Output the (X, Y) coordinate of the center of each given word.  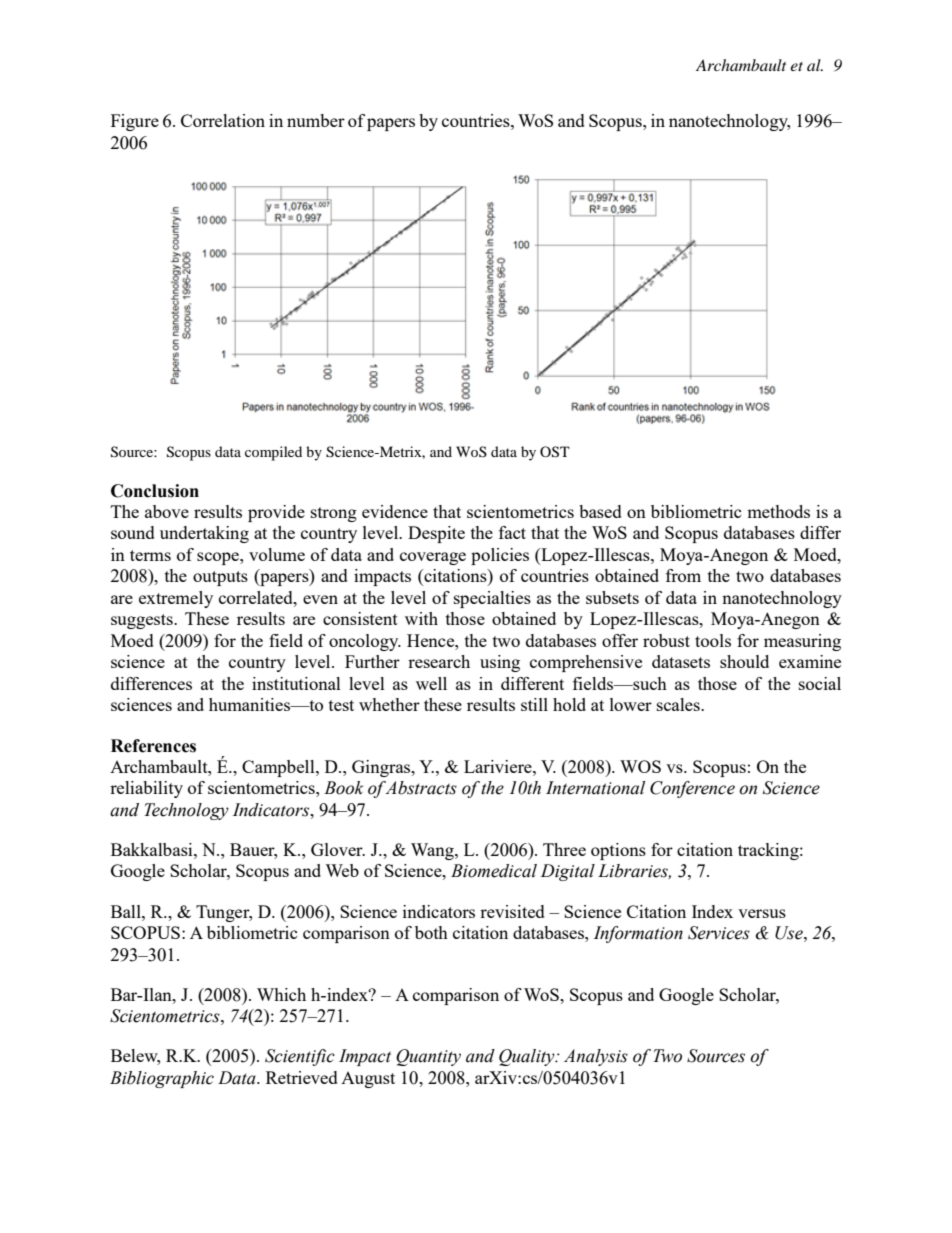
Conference (692, 789)
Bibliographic (162, 1079)
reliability (146, 789)
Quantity (428, 1057)
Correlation (223, 120)
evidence (395, 511)
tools (713, 640)
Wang (433, 851)
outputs (220, 578)
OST (555, 452)
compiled (273, 453)
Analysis (596, 1057)
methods (778, 511)
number (316, 120)
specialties (492, 599)
